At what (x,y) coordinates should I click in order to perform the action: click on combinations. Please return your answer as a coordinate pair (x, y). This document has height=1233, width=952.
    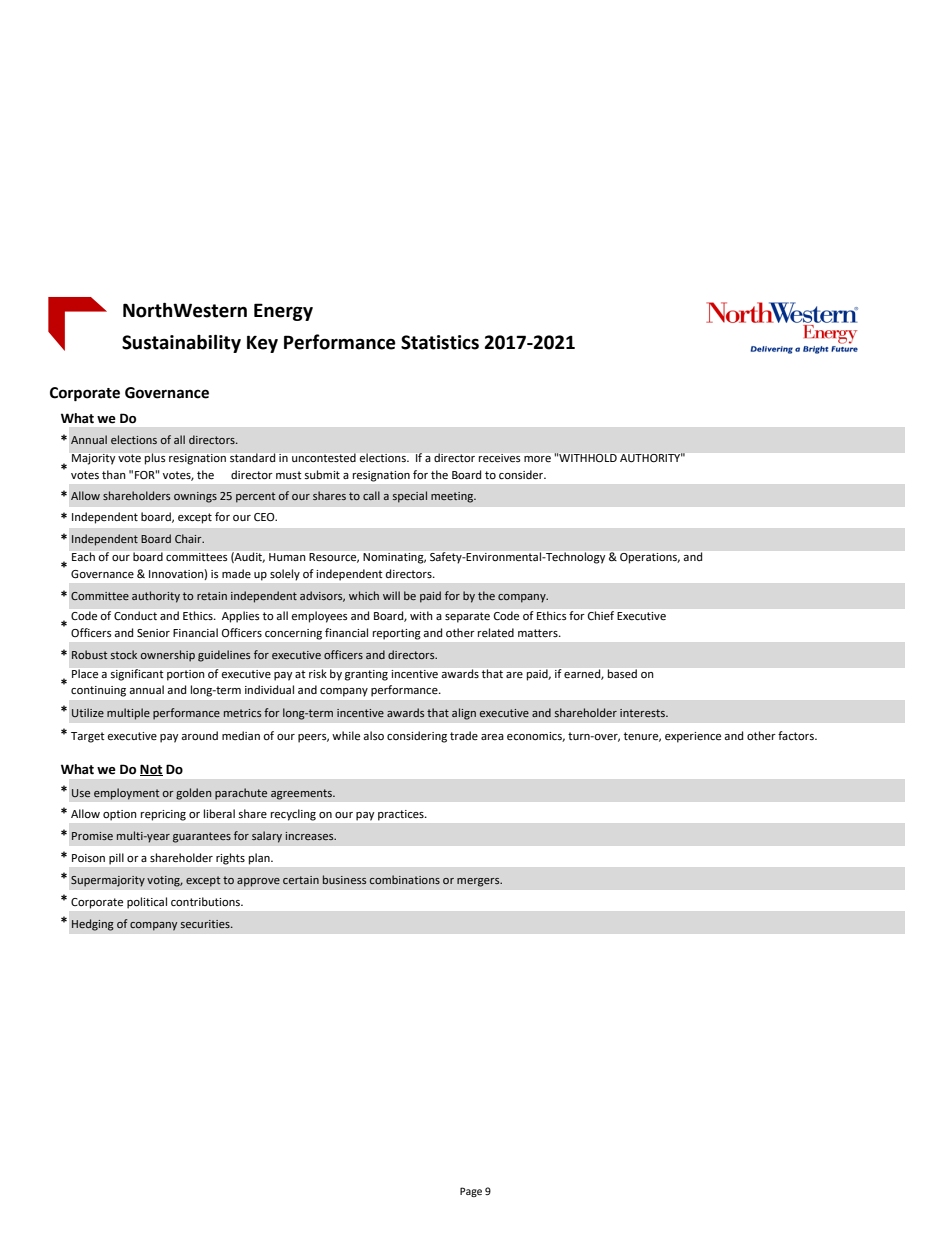
    Looking at the image, I should click on (405, 879).
